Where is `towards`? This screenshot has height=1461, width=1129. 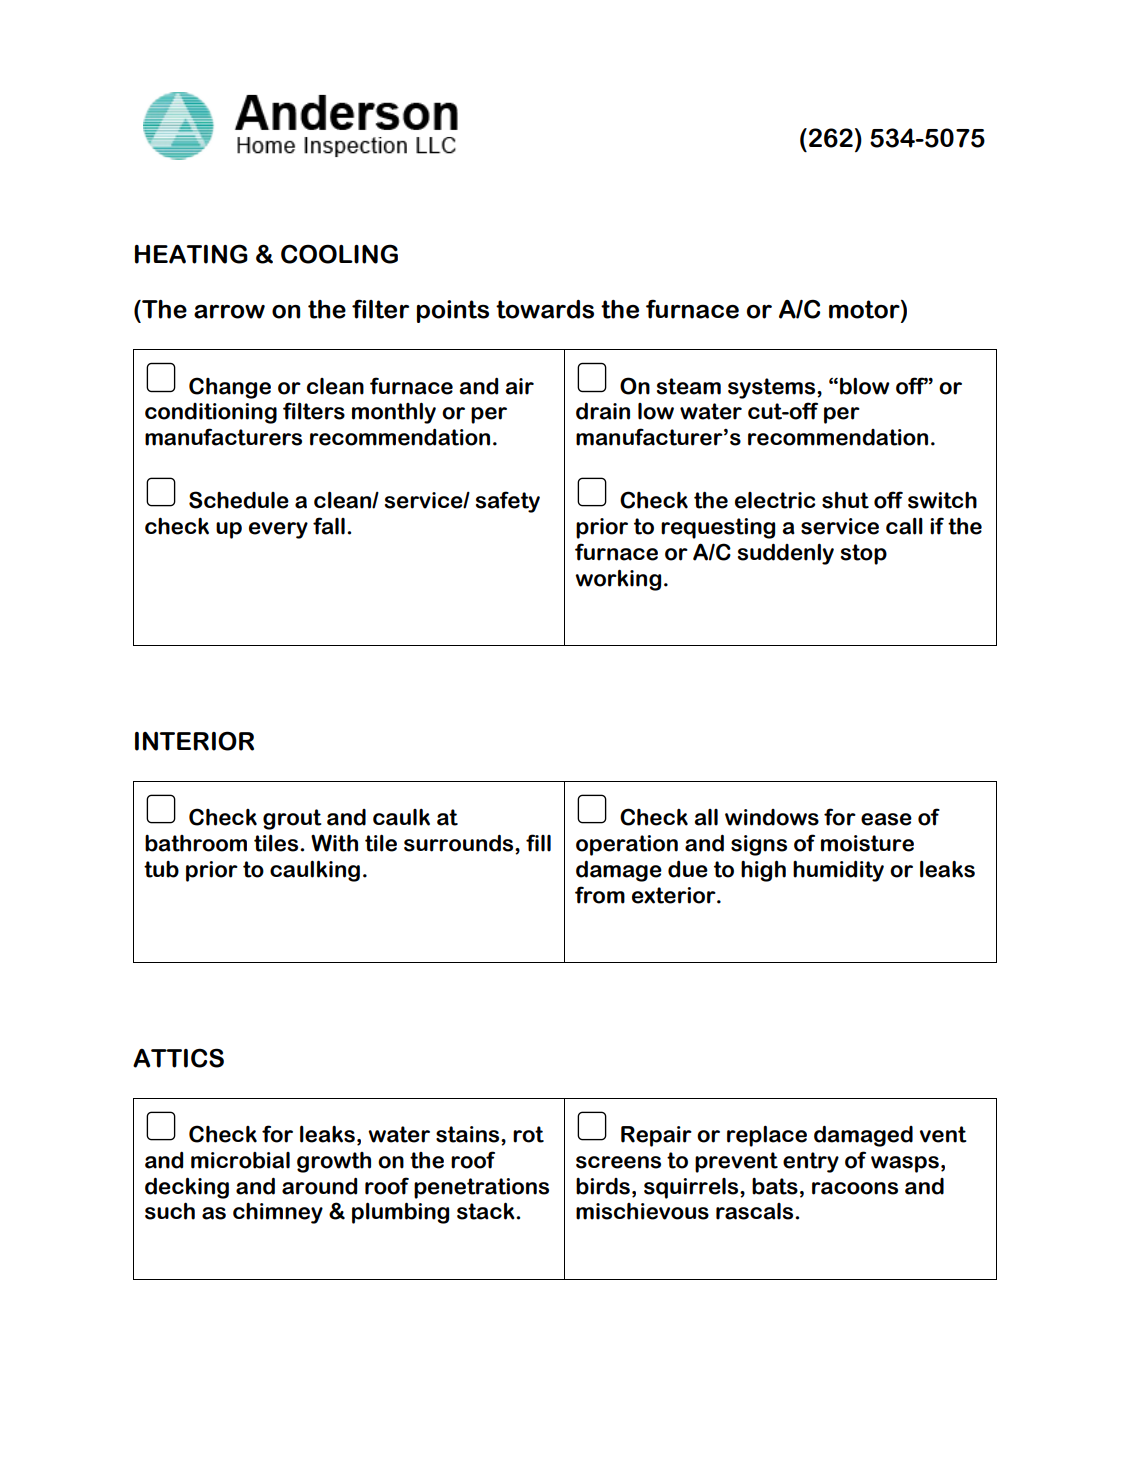
towards is located at coordinates (545, 309).
